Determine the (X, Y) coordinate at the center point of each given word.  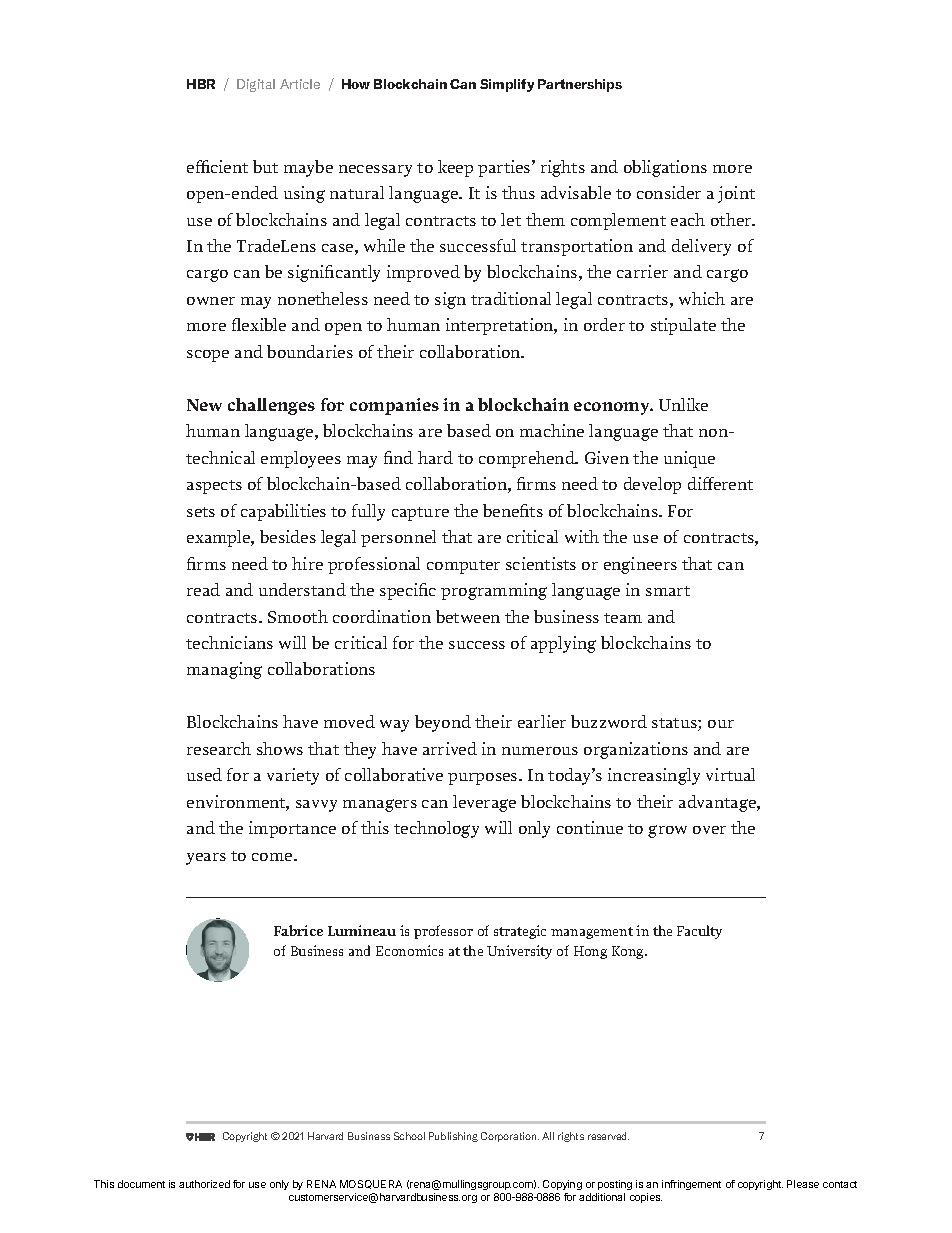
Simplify (507, 85)
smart (668, 591)
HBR (201, 84)
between (468, 616)
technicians (229, 642)
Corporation (510, 1137)
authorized (204, 1184)
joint (736, 194)
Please (803, 1184)
